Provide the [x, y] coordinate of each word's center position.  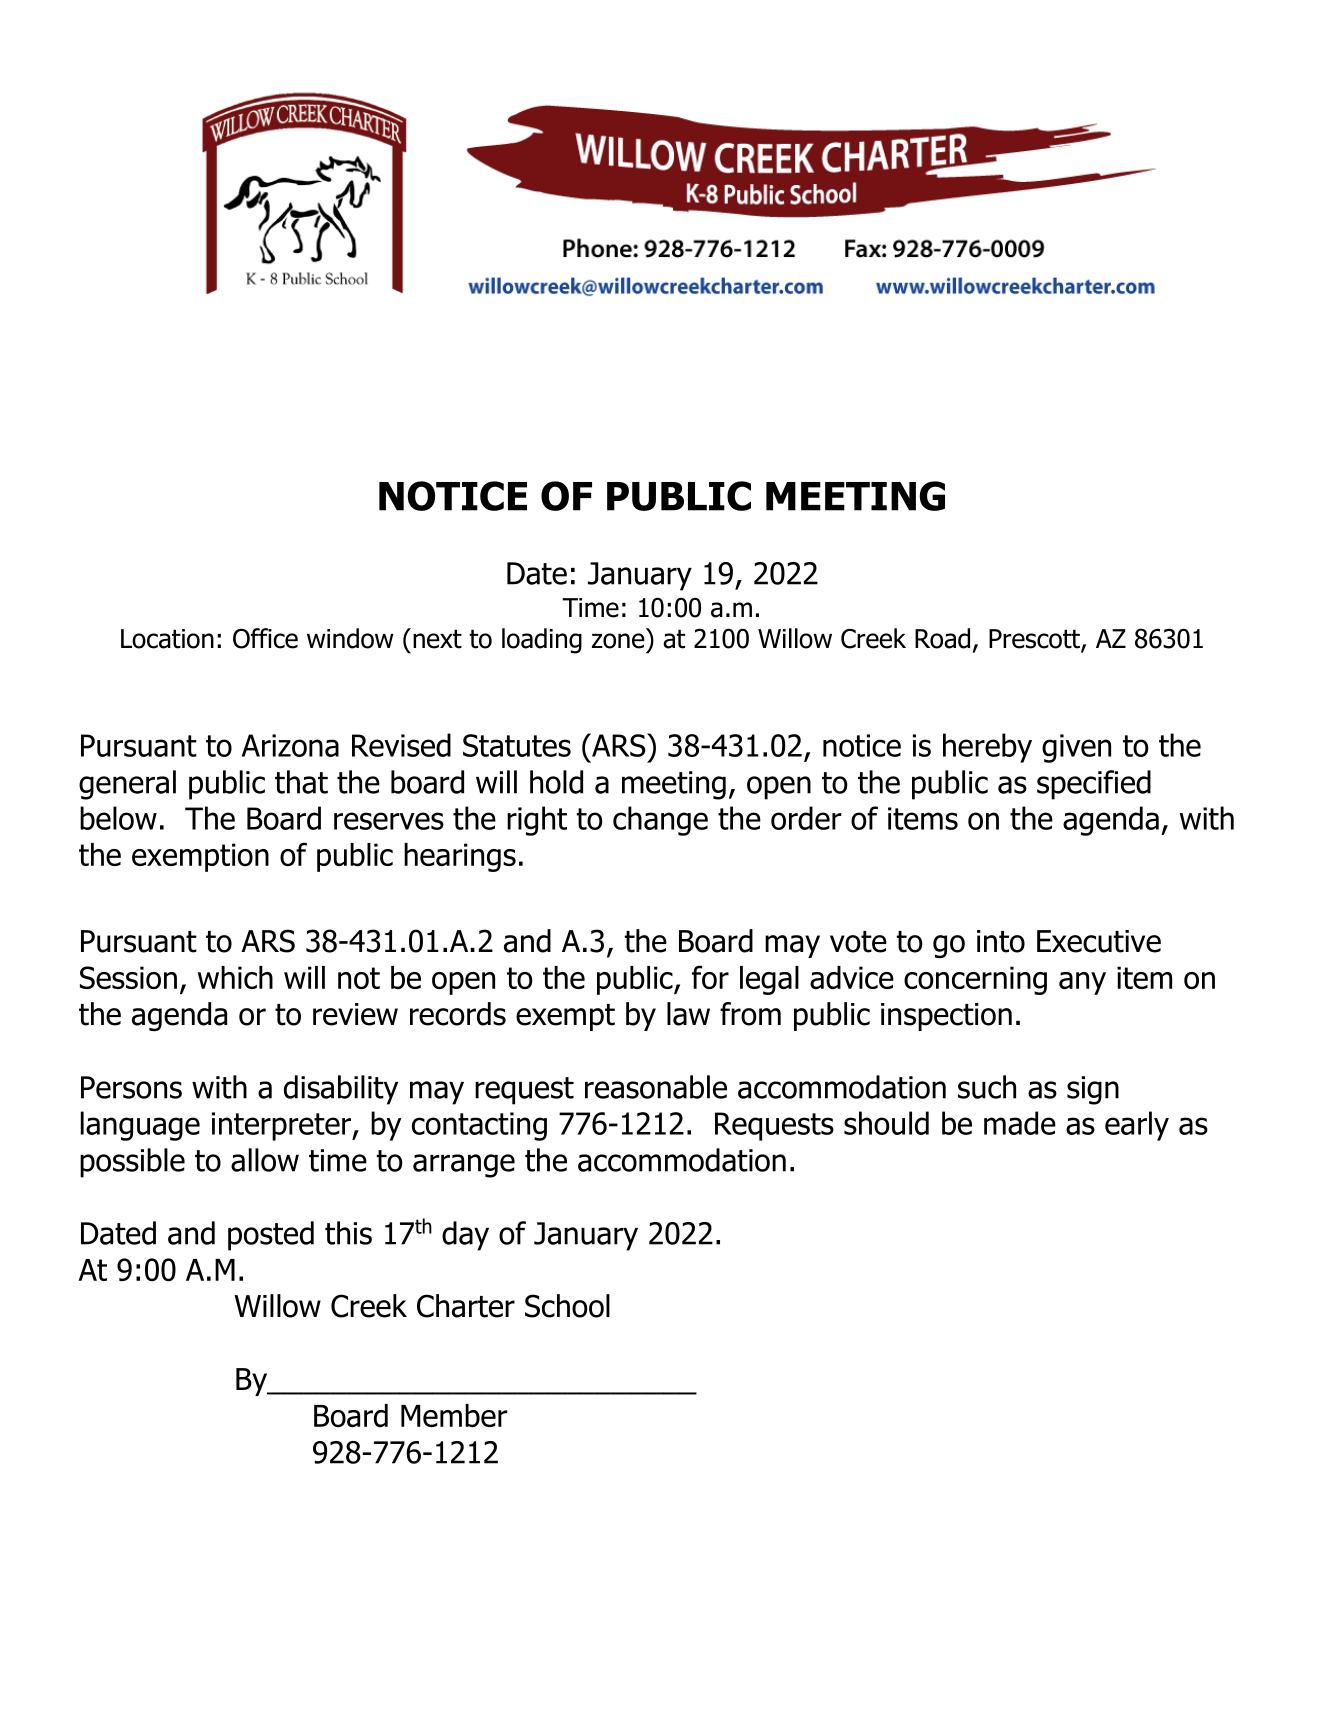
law [688, 1014]
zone [618, 641]
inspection [946, 1017]
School [567, 1306]
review [355, 1014]
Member [454, 1415]
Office [265, 638]
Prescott [1035, 640]
